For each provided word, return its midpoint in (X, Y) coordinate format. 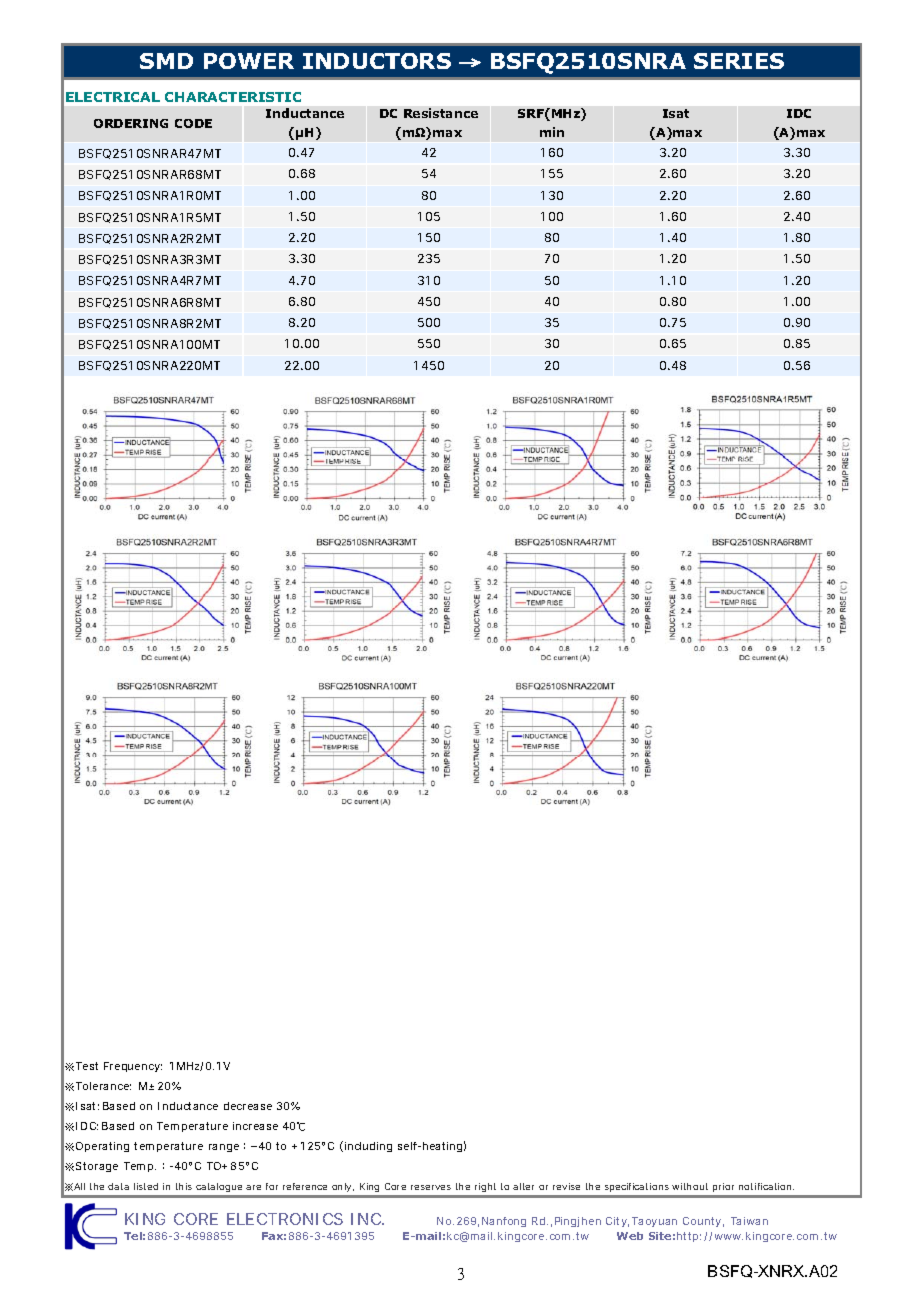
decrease (248, 1106)
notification (766, 1186)
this (184, 1186)
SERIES (739, 61)
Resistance (441, 113)
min (552, 132)
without (690, 1186)
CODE (193, 123)
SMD (166, 61)
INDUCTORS (377, 61)
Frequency (133, 1067)
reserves (431, 1187)
